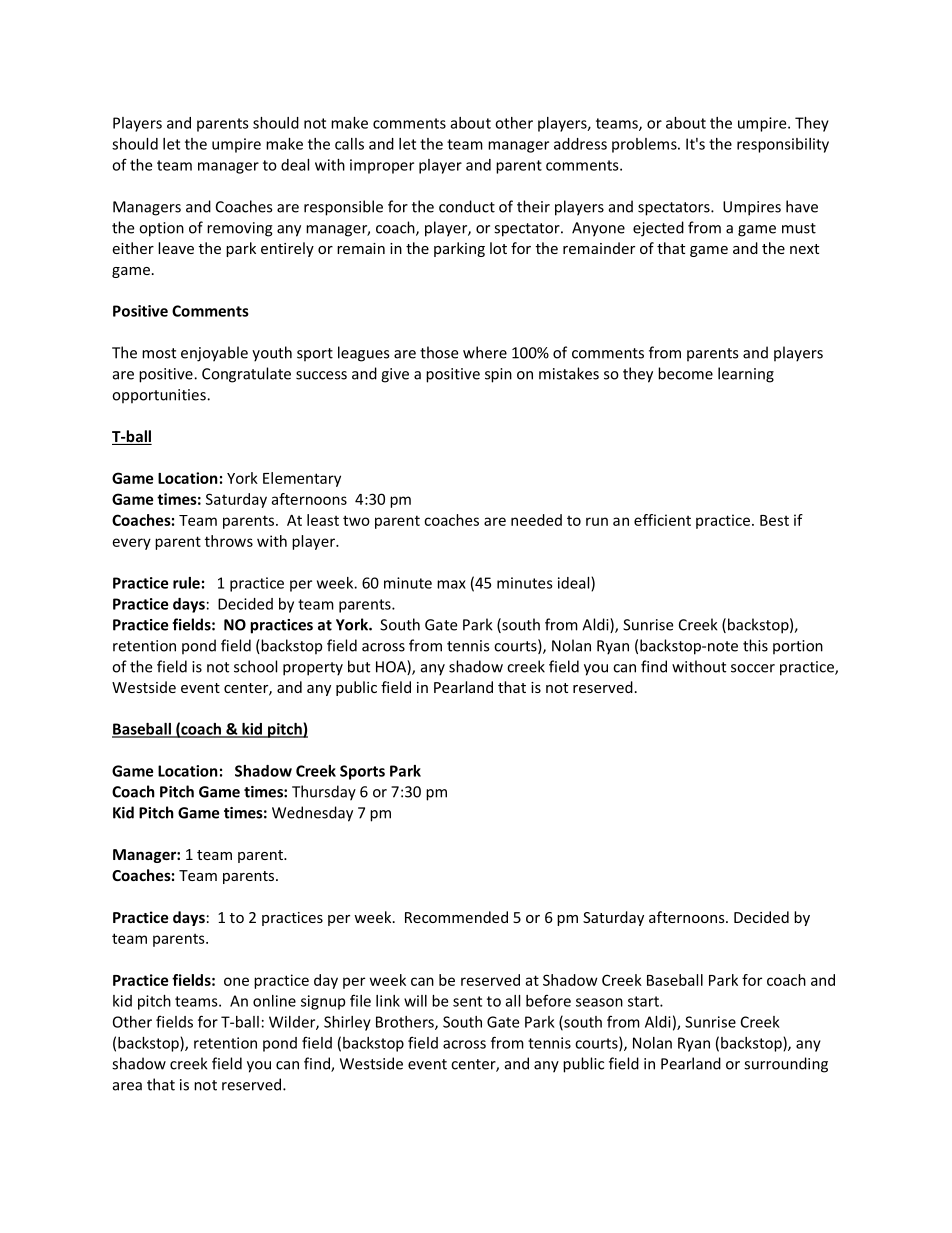 The image size is (952, 1233). What do you see at coordinates (246, 375) in the screenshot?
I see `Congratulate` at bounding box center [246, 375].
